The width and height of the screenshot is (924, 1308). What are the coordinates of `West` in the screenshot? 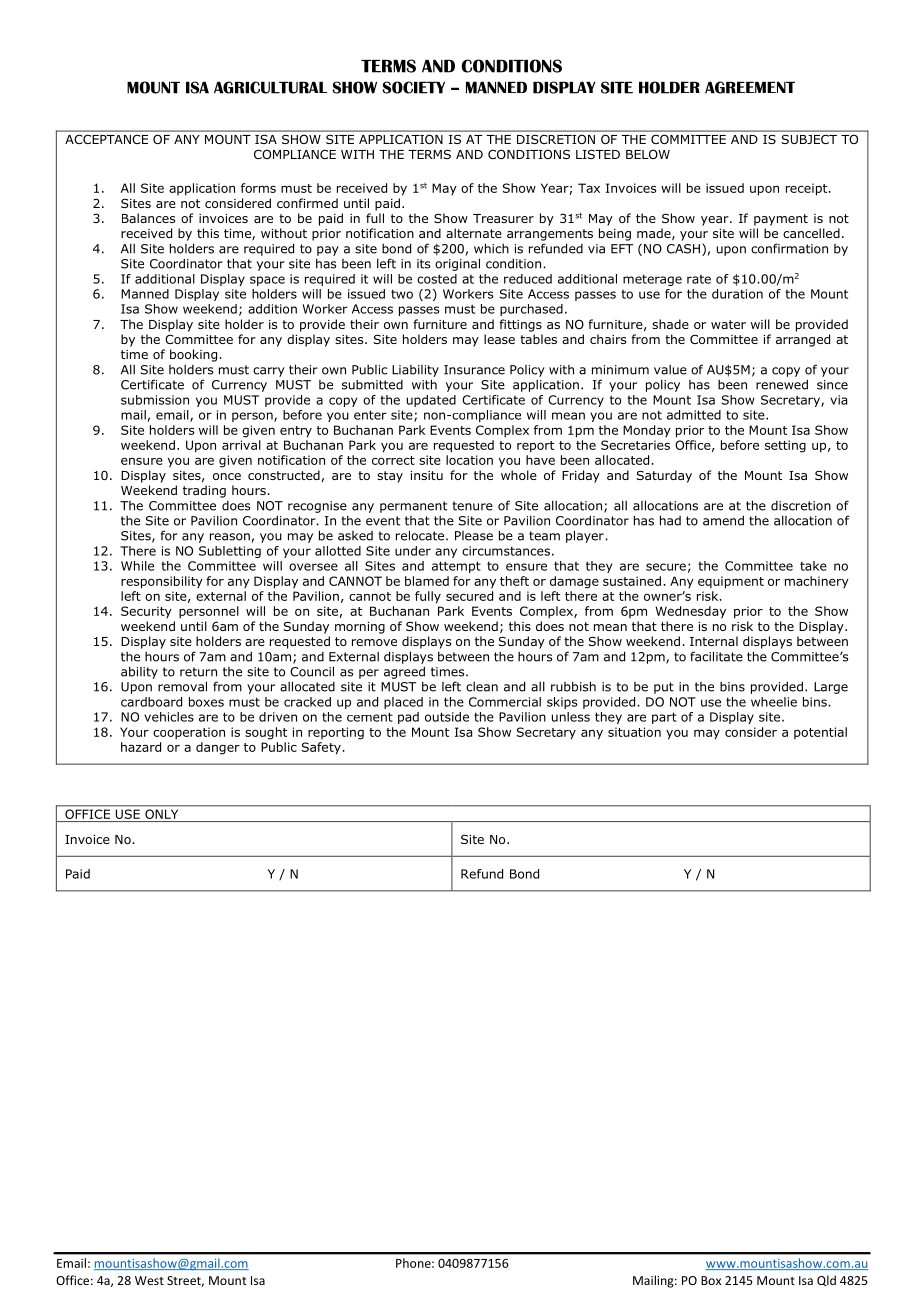 It's located at (149, 1280).
